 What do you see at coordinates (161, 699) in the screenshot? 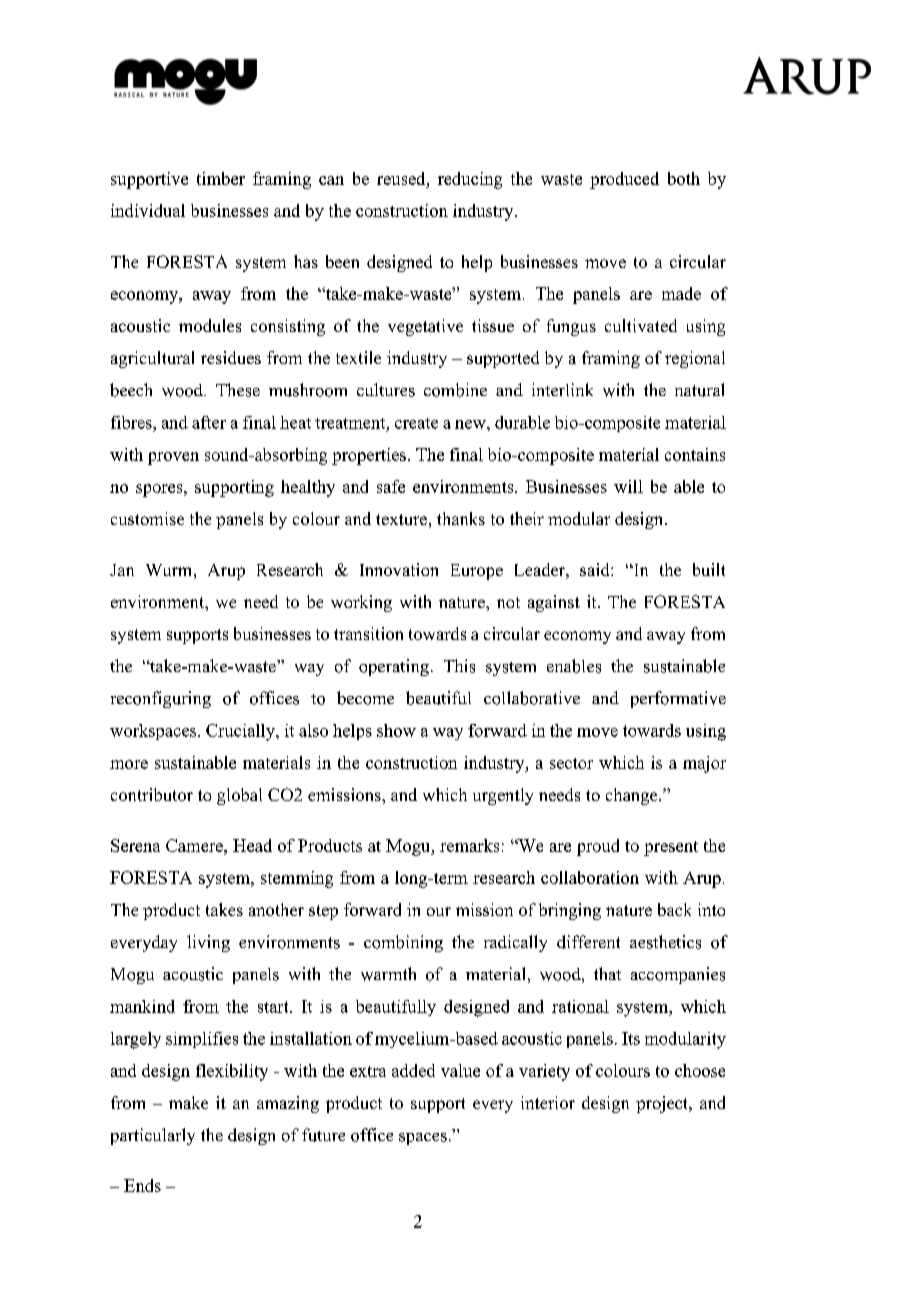
I see `reconfiguring` at bounding box center [161, 699].
